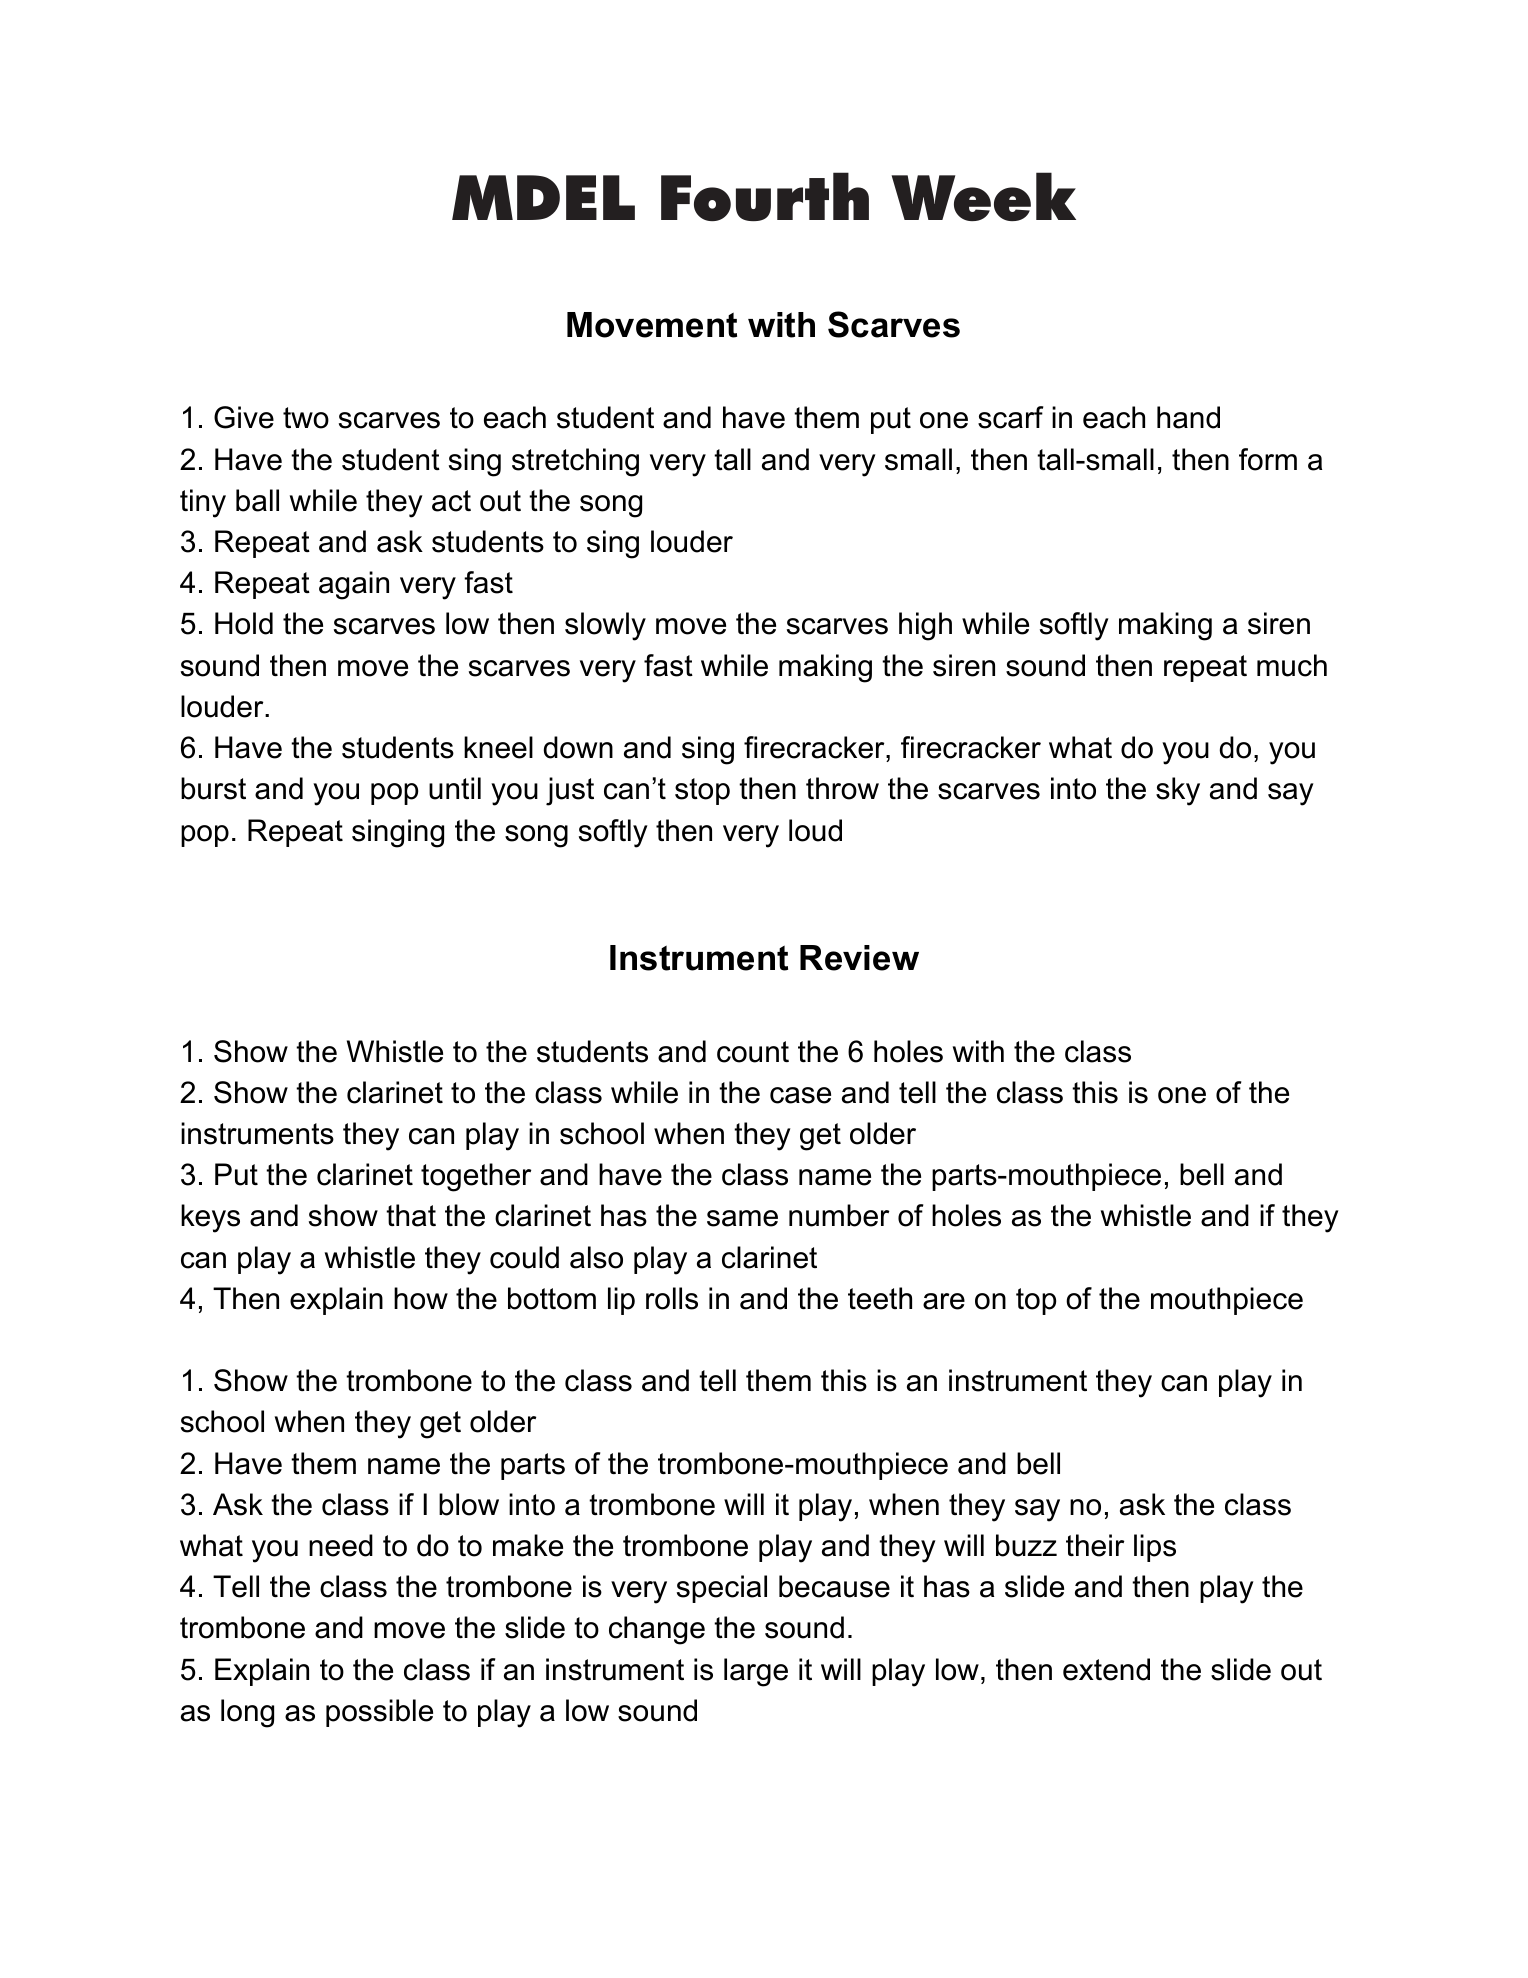  I want to click on sky, so click(1178, 791).
